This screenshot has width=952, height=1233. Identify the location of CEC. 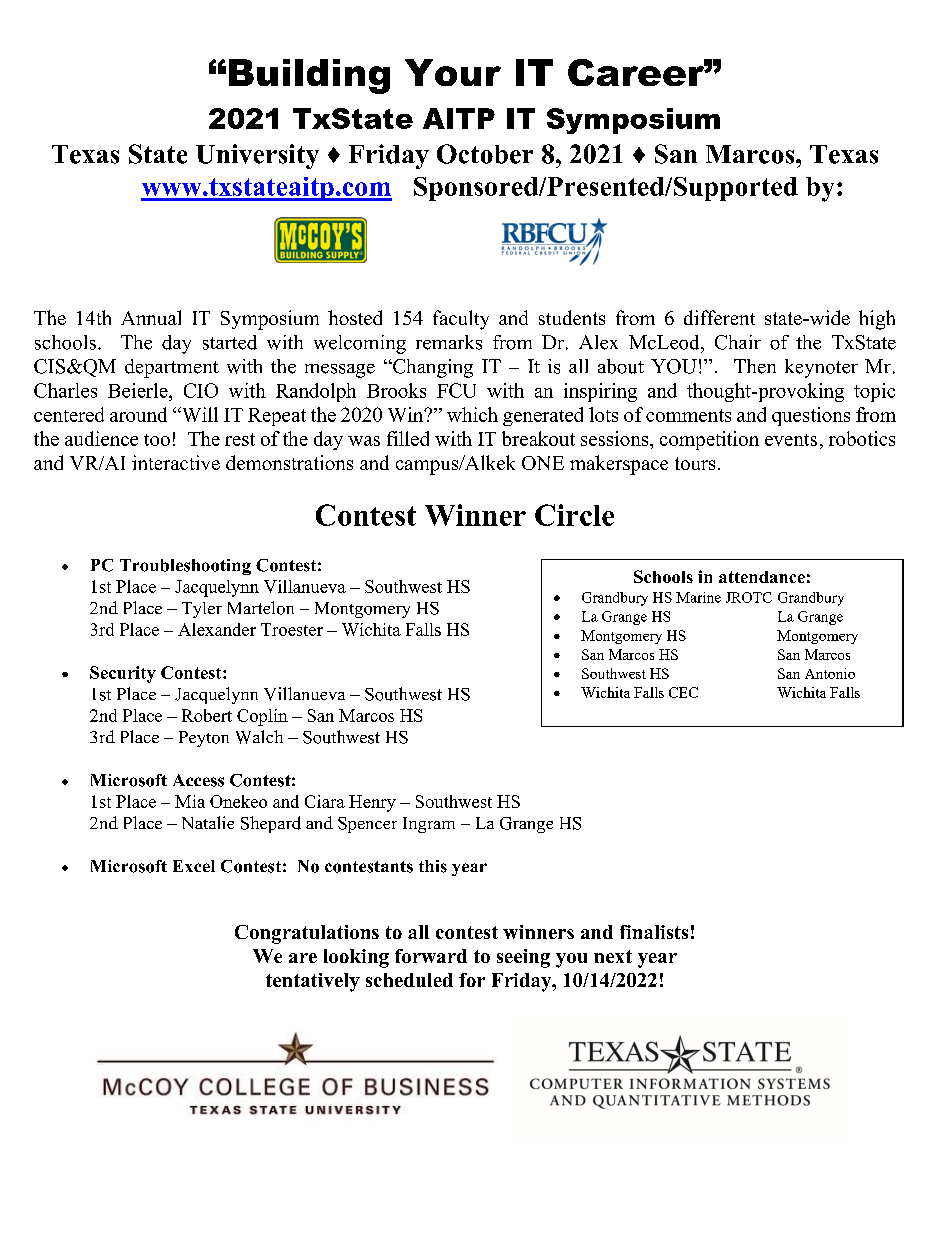
(683, 692).
